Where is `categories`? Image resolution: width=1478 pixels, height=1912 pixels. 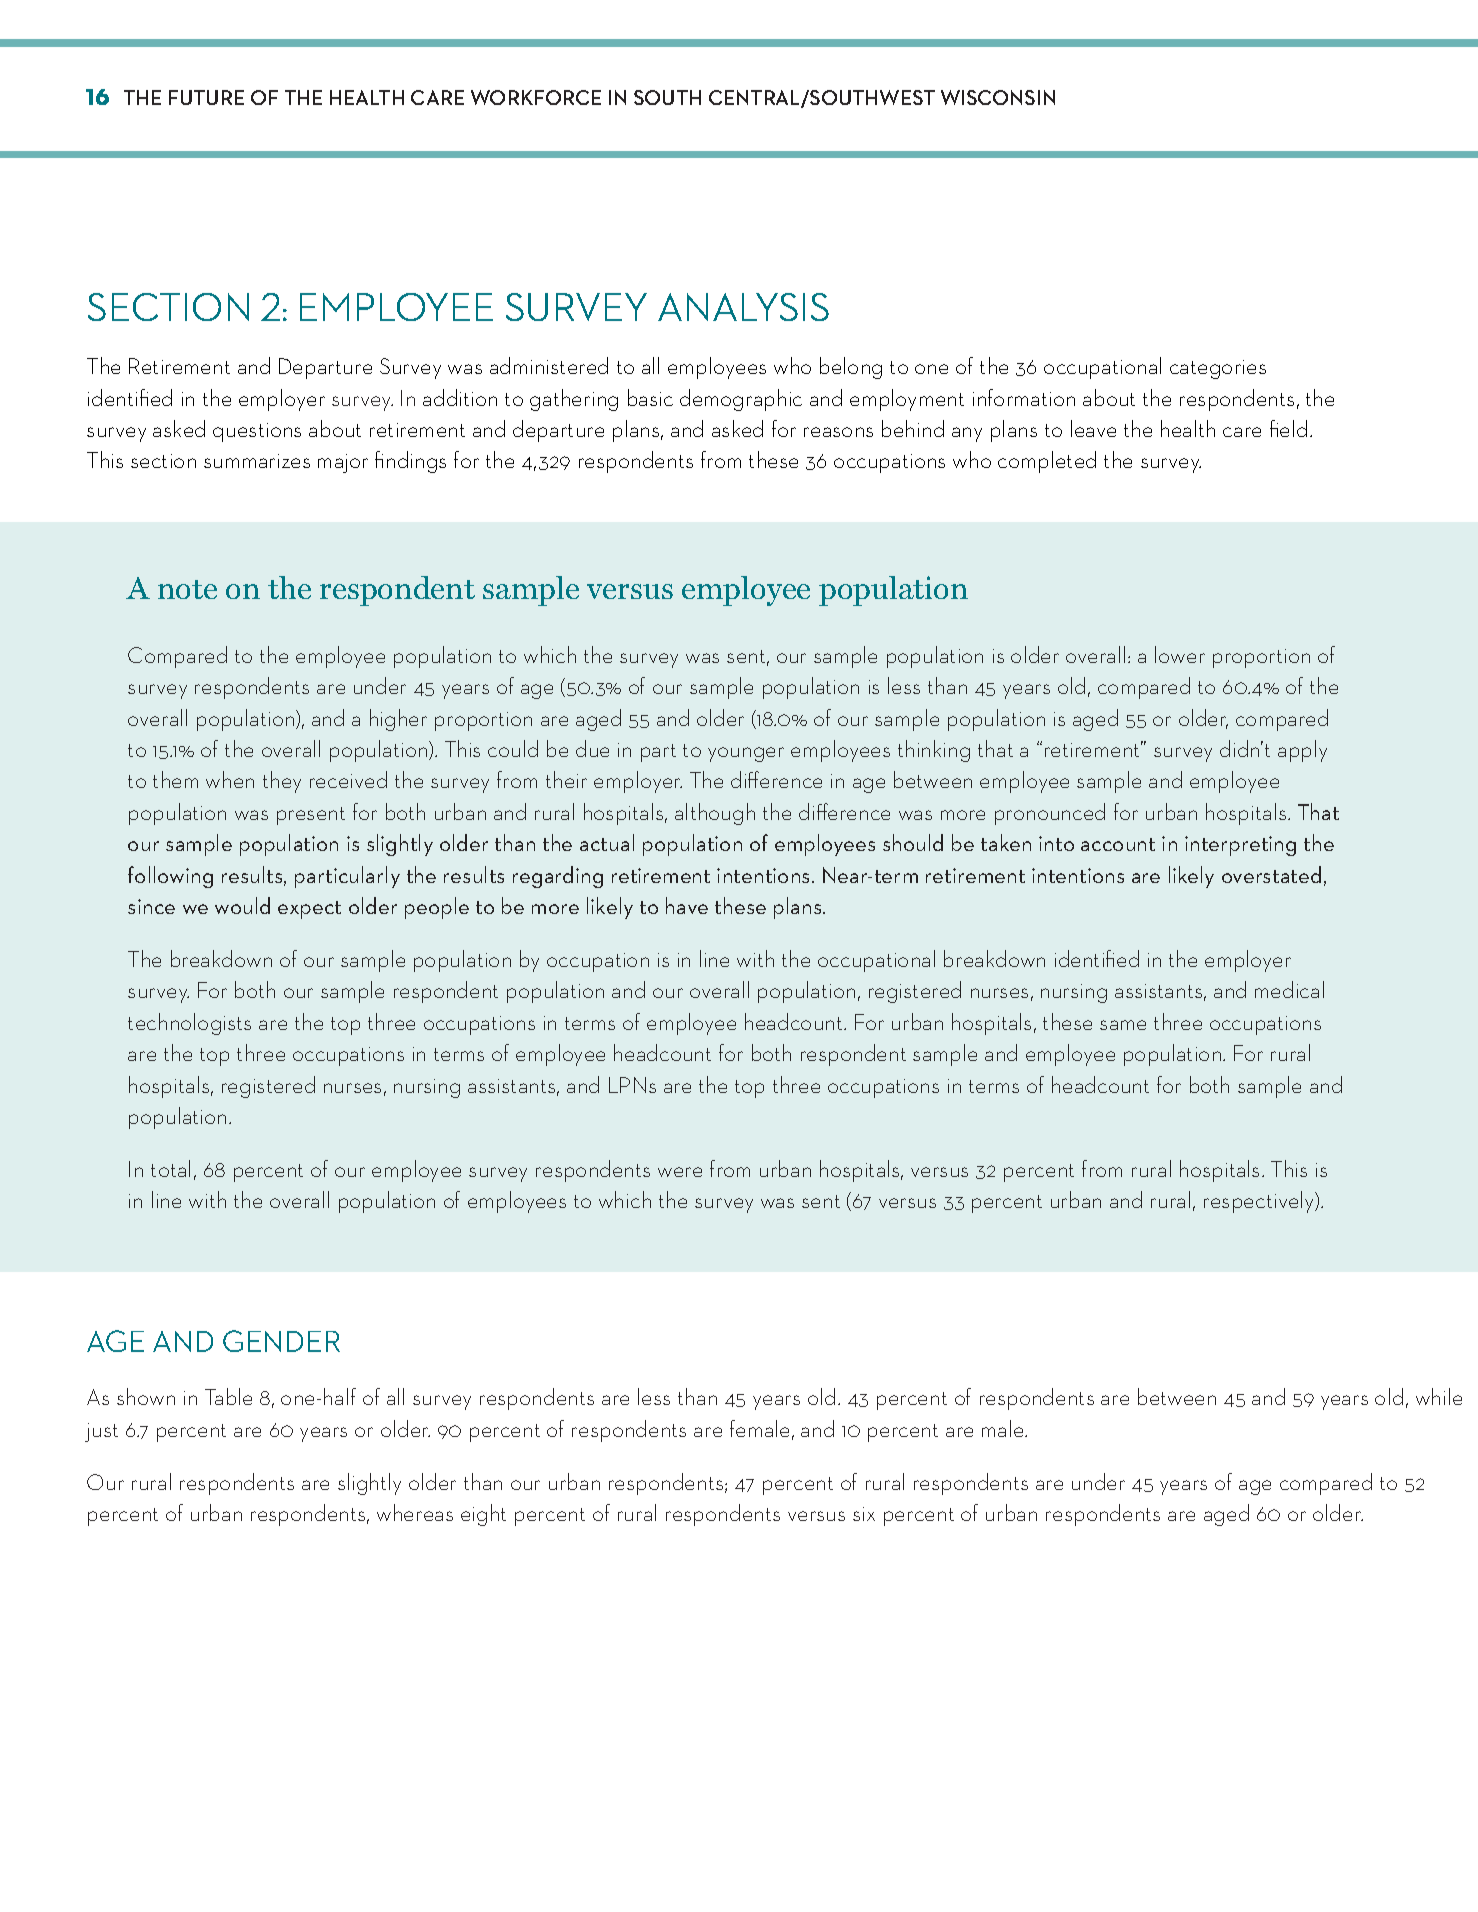 categories is located at coordinates (1218, 369).
